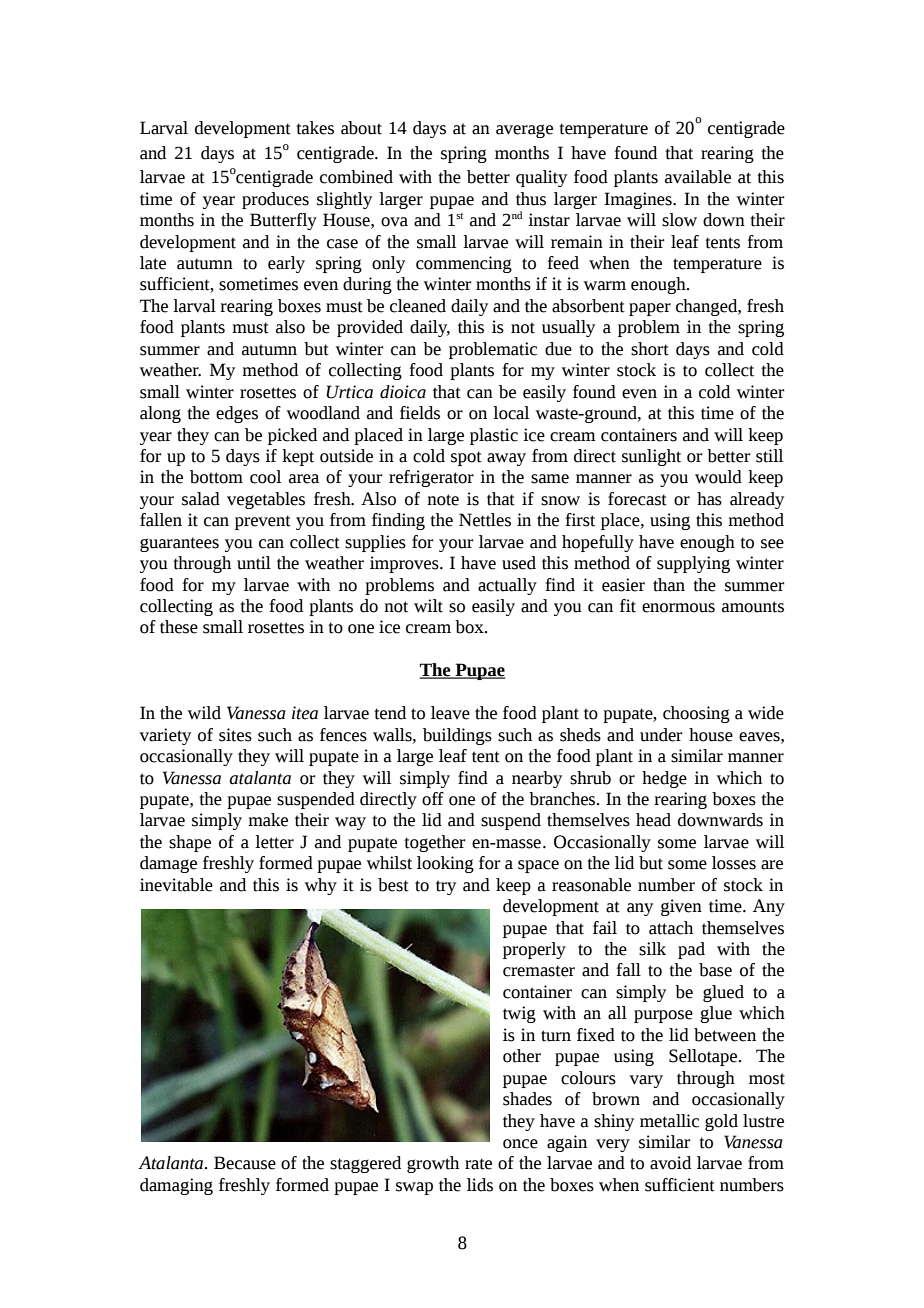 The image size is (924, 1308). I want to click on available, so click(698, 177).
